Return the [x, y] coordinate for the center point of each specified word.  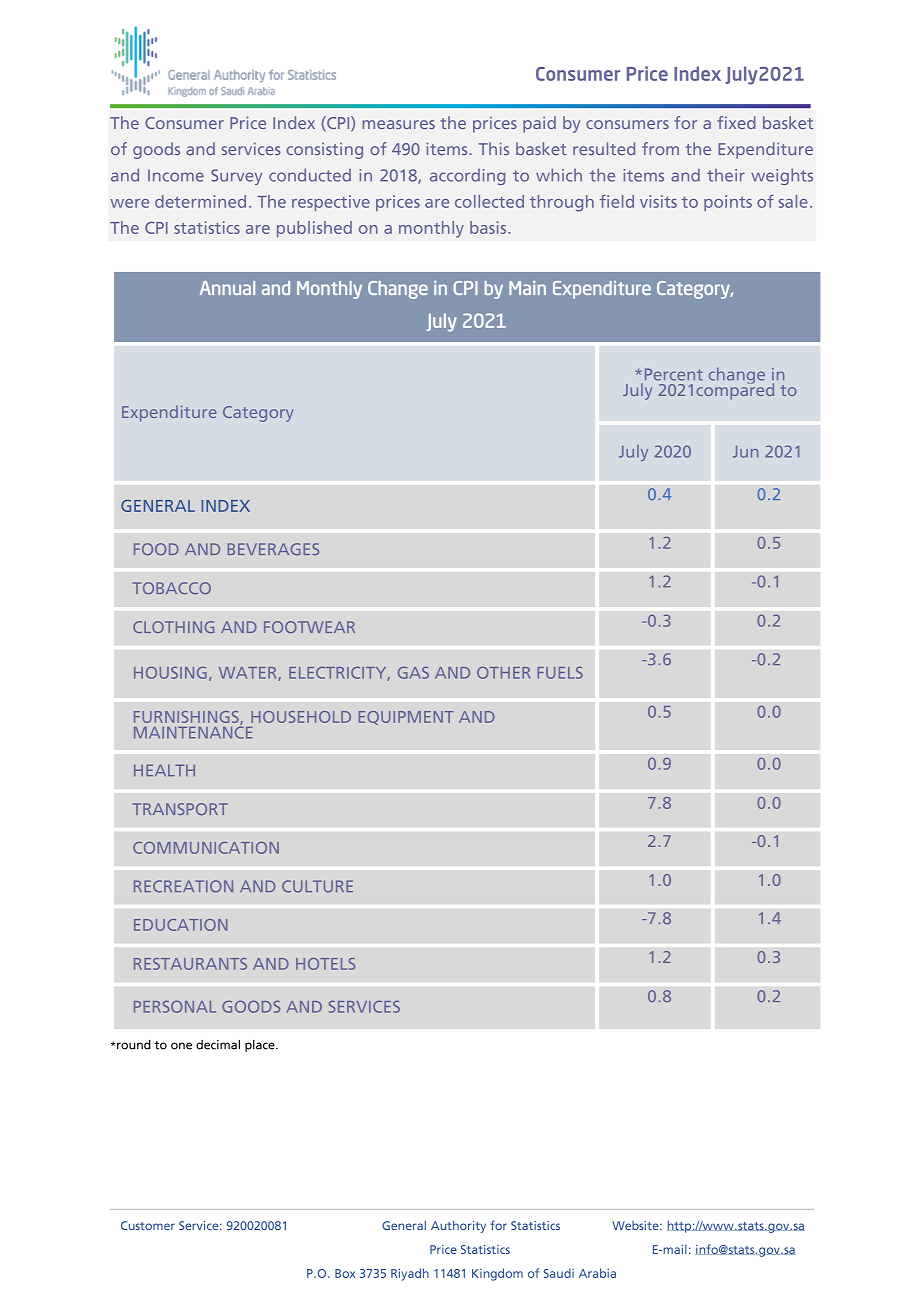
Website [636, 1225]
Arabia [597, 1273]
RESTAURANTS [190, 964]
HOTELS [325, 964]
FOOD [156, 549]
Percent [674, 374]
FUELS [560, 673]
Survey [236, 177]
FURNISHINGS [187, 718]
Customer [148, 1225]
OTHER [504, 673]
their [726, 175]
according [467, 177]
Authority [458, 1227]
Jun [745, 452]
